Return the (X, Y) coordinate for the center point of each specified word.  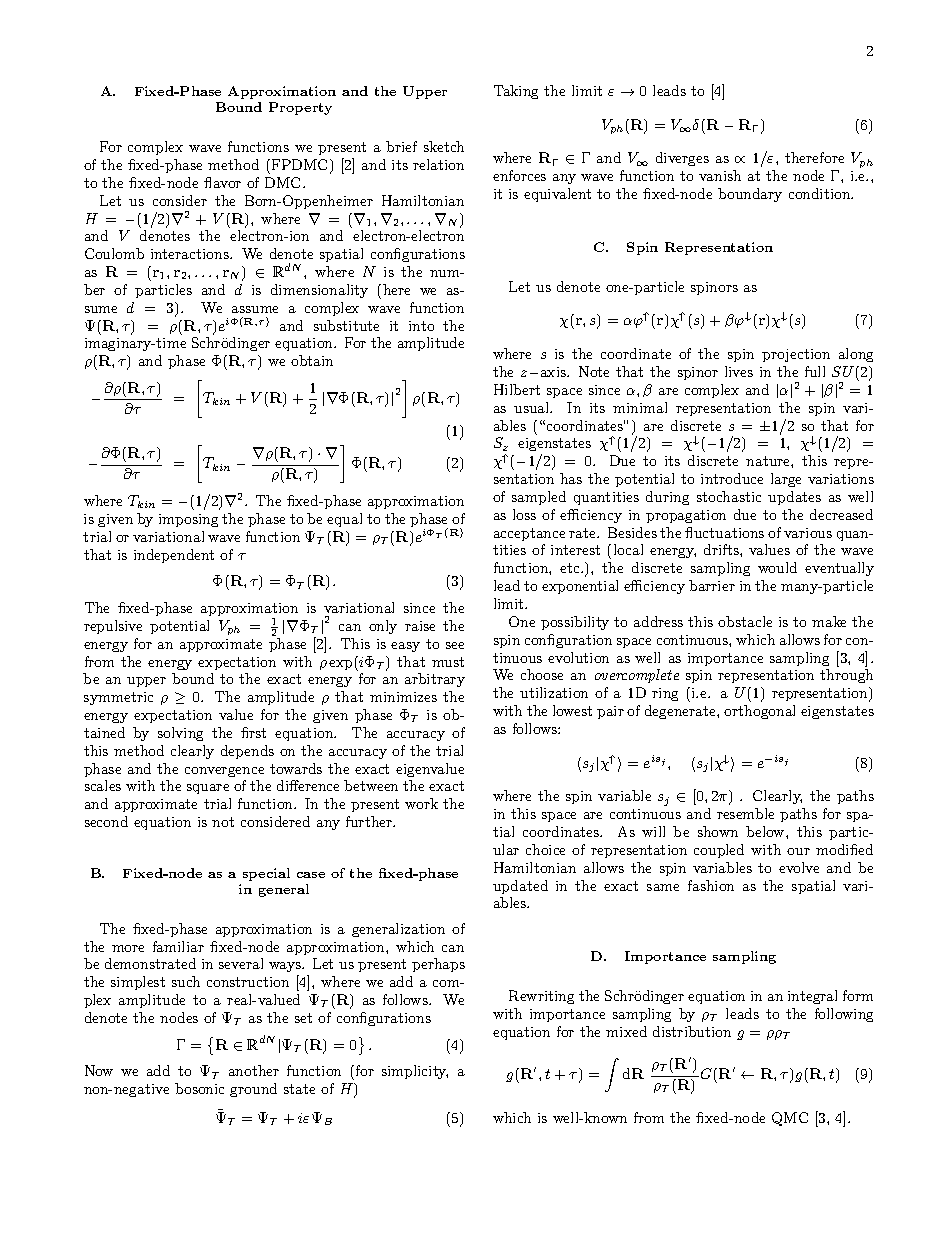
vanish (720, 175)
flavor (222, 182)
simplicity (415, 1072)
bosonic (199, 1088)
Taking (516, 92)
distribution (692, 1031)
